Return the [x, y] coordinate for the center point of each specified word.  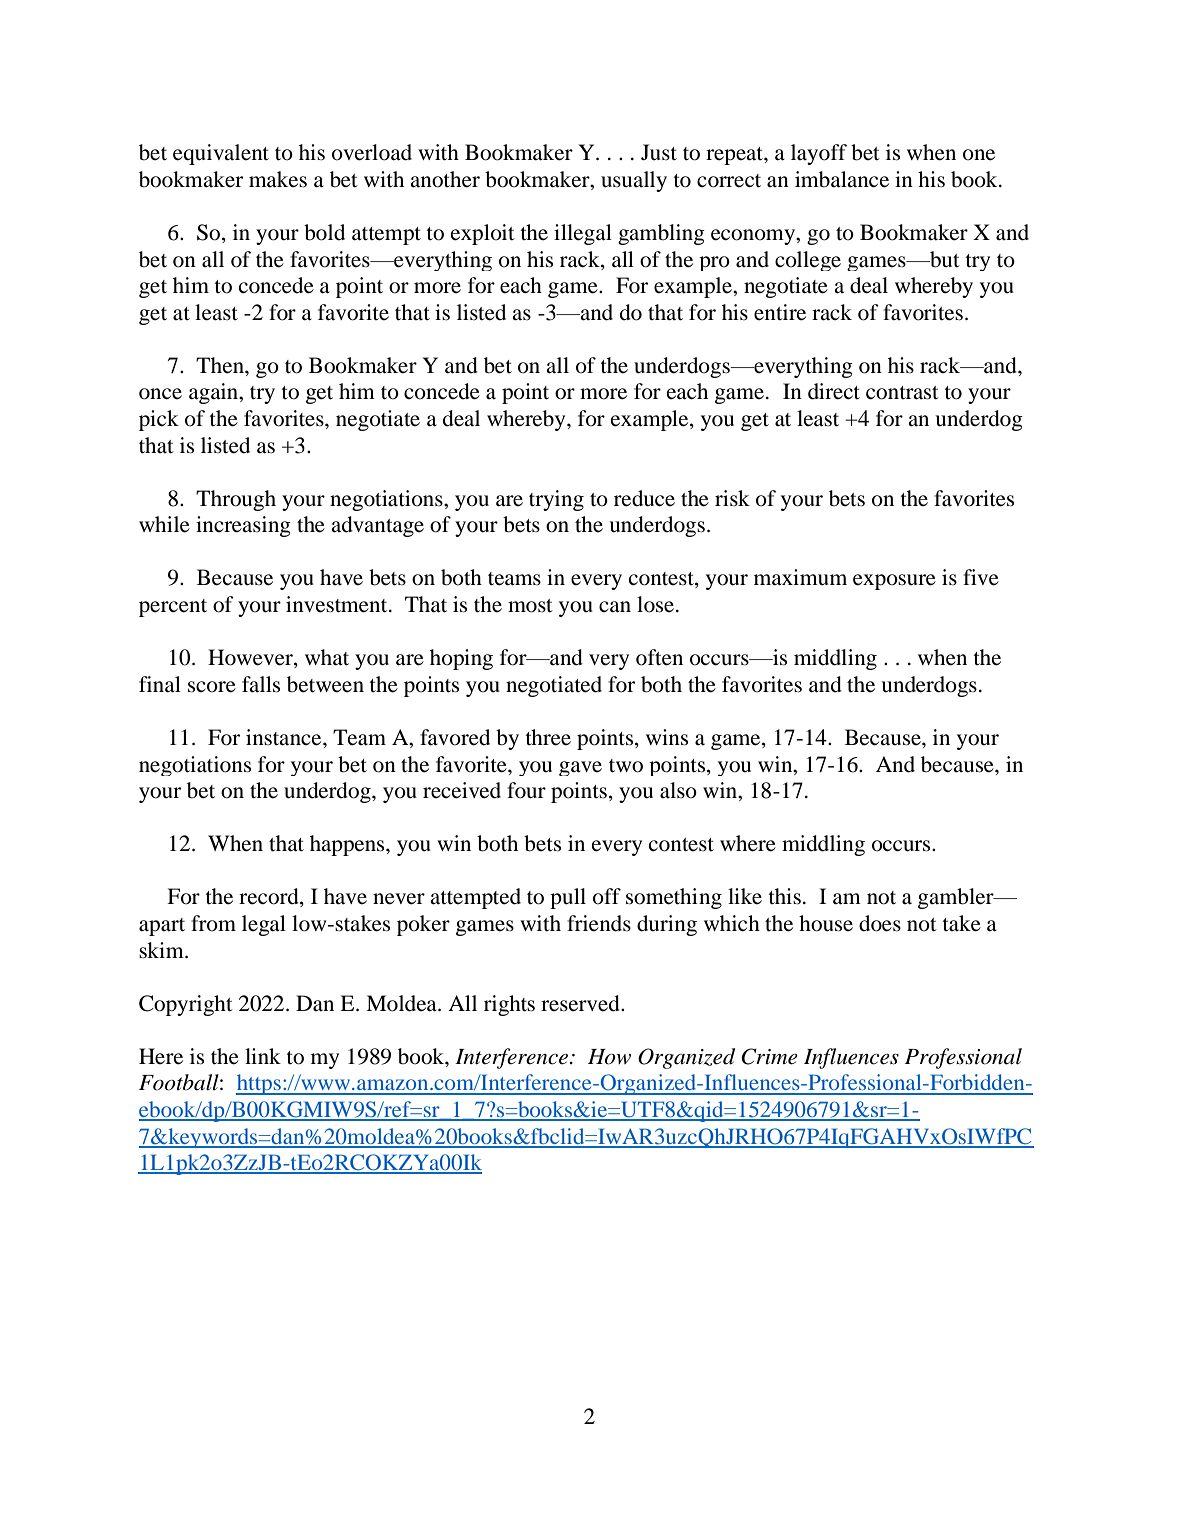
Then [221, 365]
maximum [800, 577]
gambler [957, 898]
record [270, 897]
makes [278, 179]
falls [261, 684]
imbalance [842, 179]
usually [634, 181]
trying [556, 500]
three [548, 737]
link [263, 1056]
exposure [894, 582]
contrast [902, 393]
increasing [243, 526]
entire [780, 312]
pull [568, 898]
